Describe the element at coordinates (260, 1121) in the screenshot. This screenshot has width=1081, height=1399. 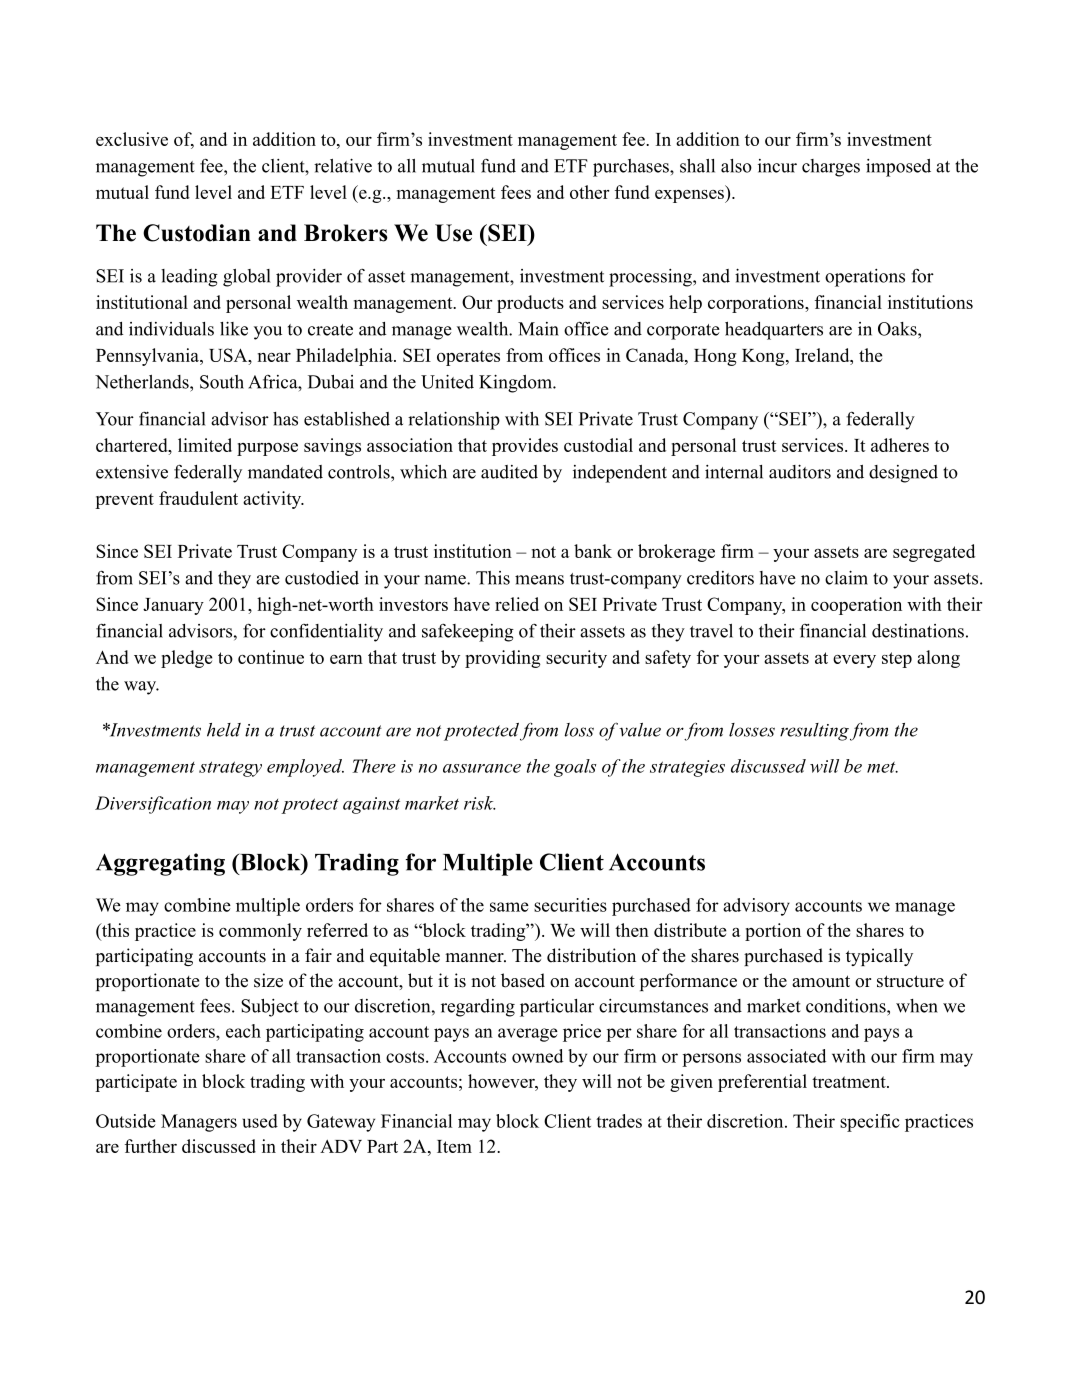
I see `used` at that location.
